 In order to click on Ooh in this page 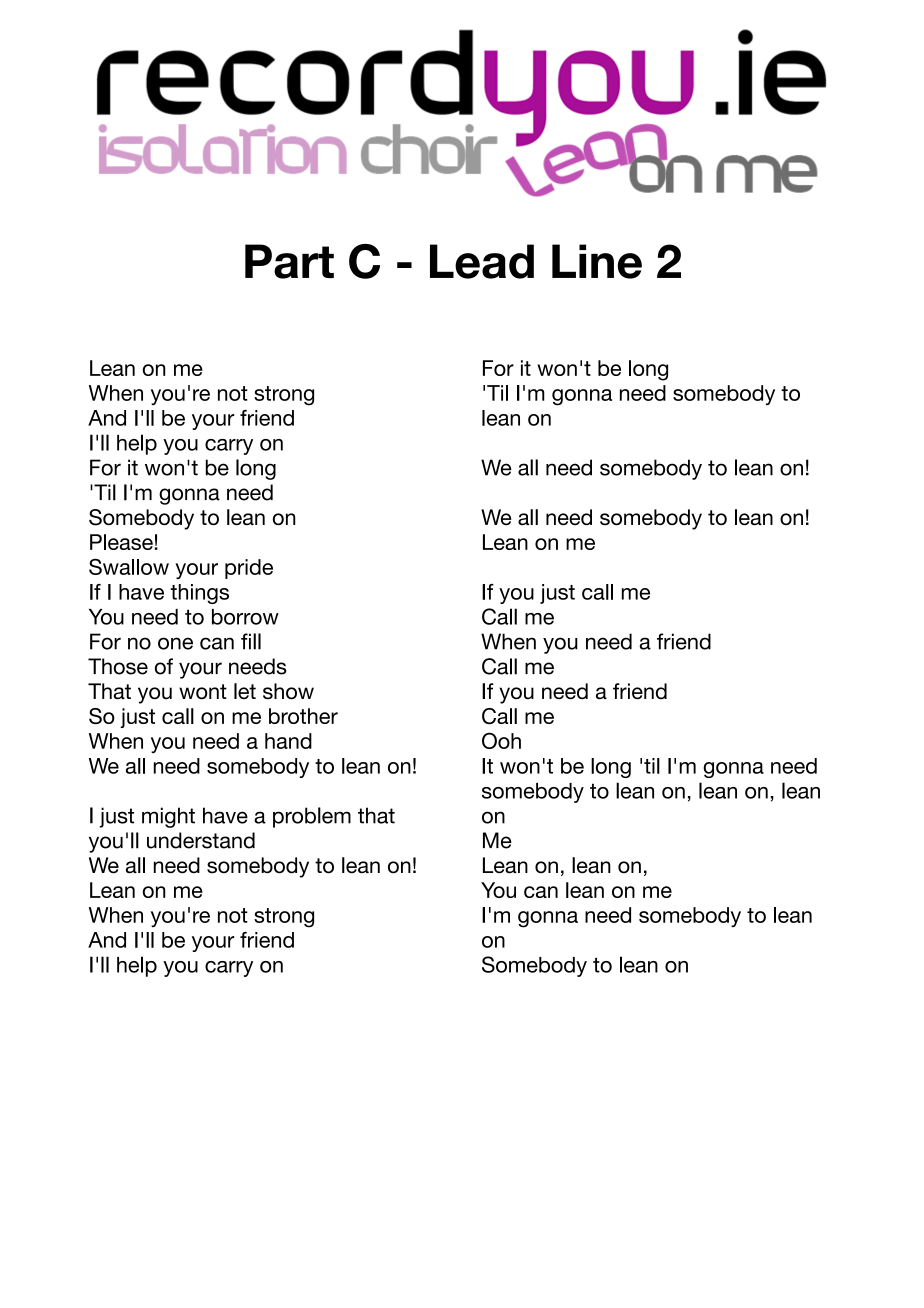, I will do `click(501, 740)`.
